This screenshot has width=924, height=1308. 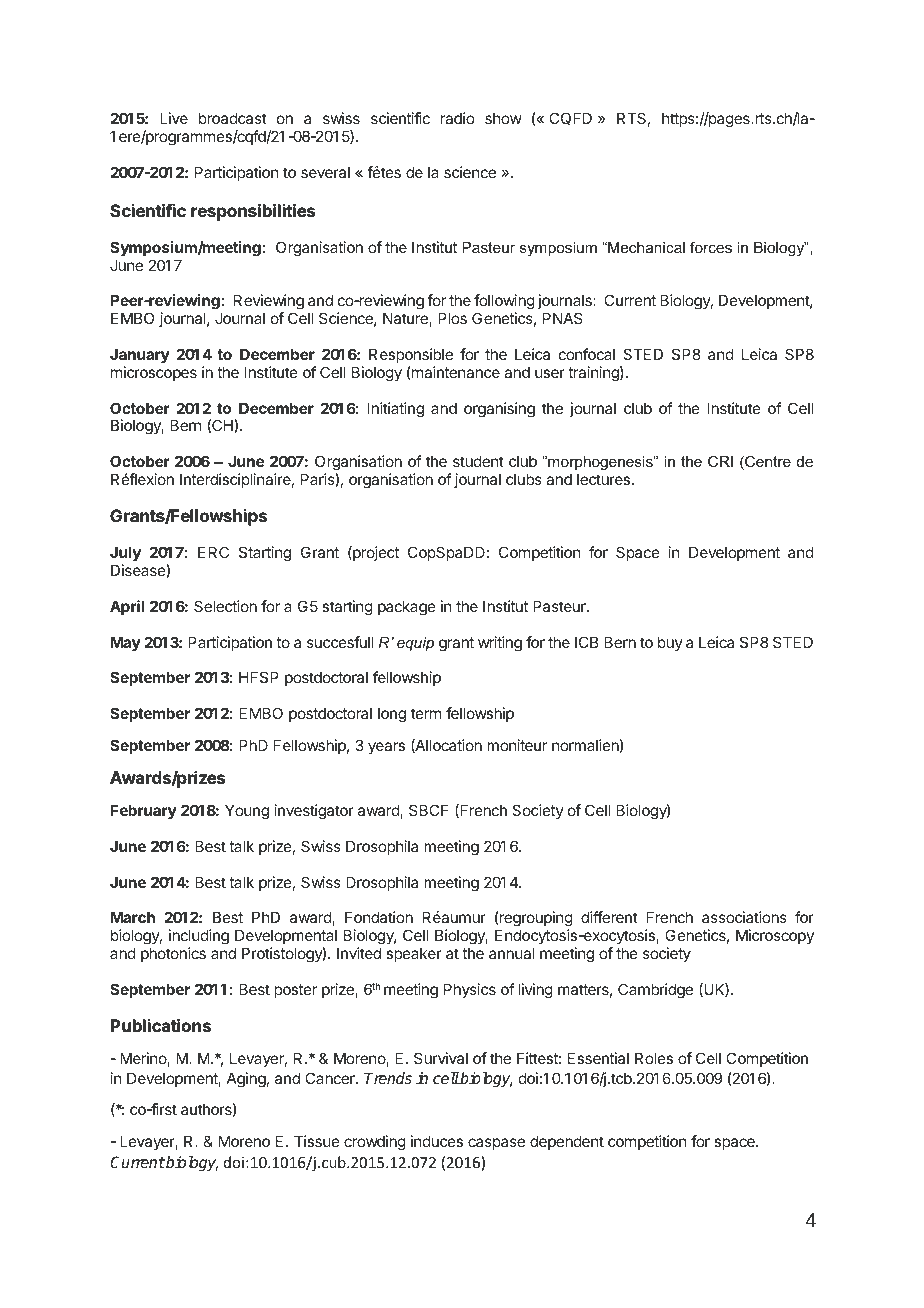 What do you see at coordinates (199, 938) in the screenshot?
I see `including` at bounding box center [199, 938].
